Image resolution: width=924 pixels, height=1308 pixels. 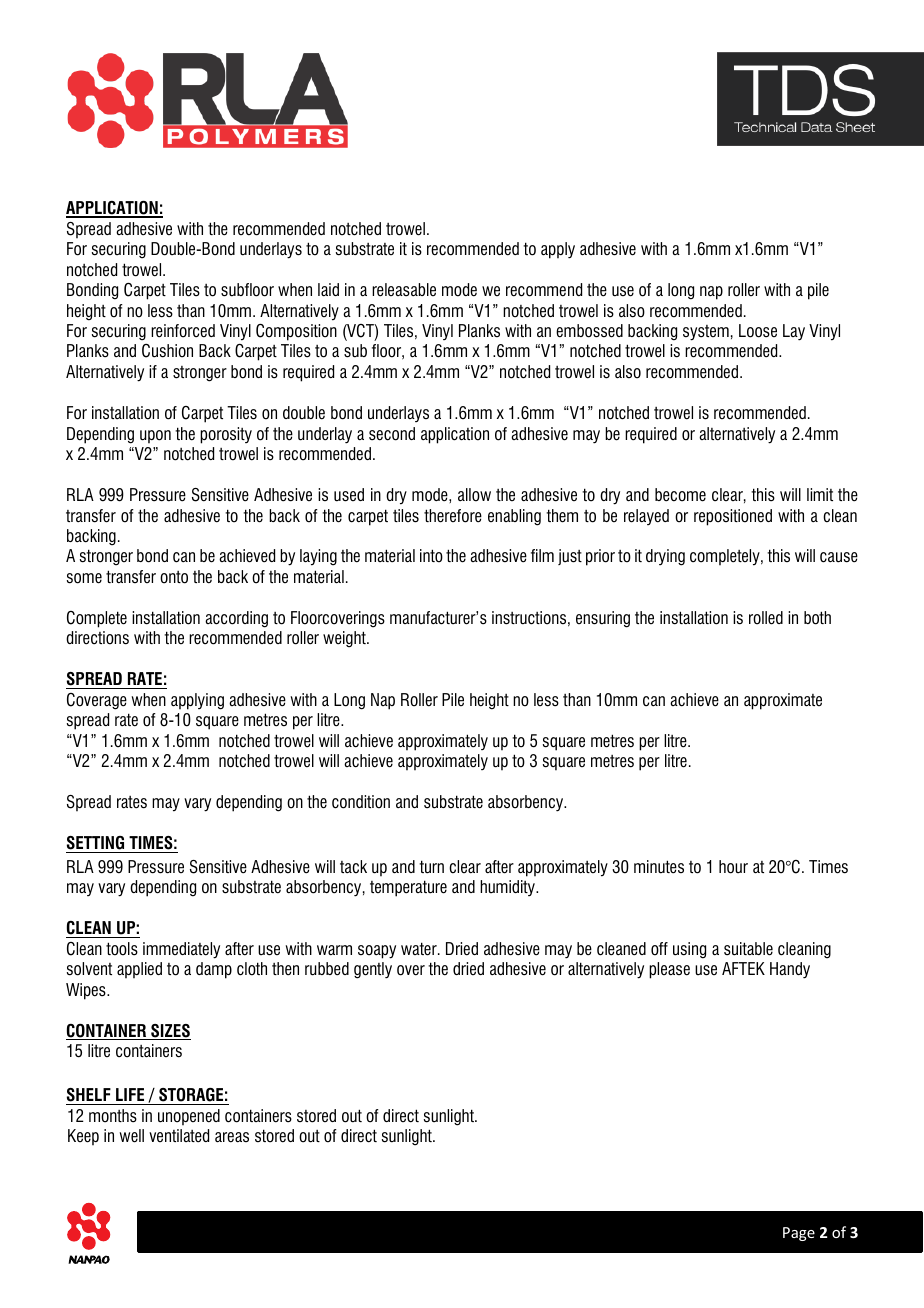 I want to click on Loose, so click(x=758, y=331).
